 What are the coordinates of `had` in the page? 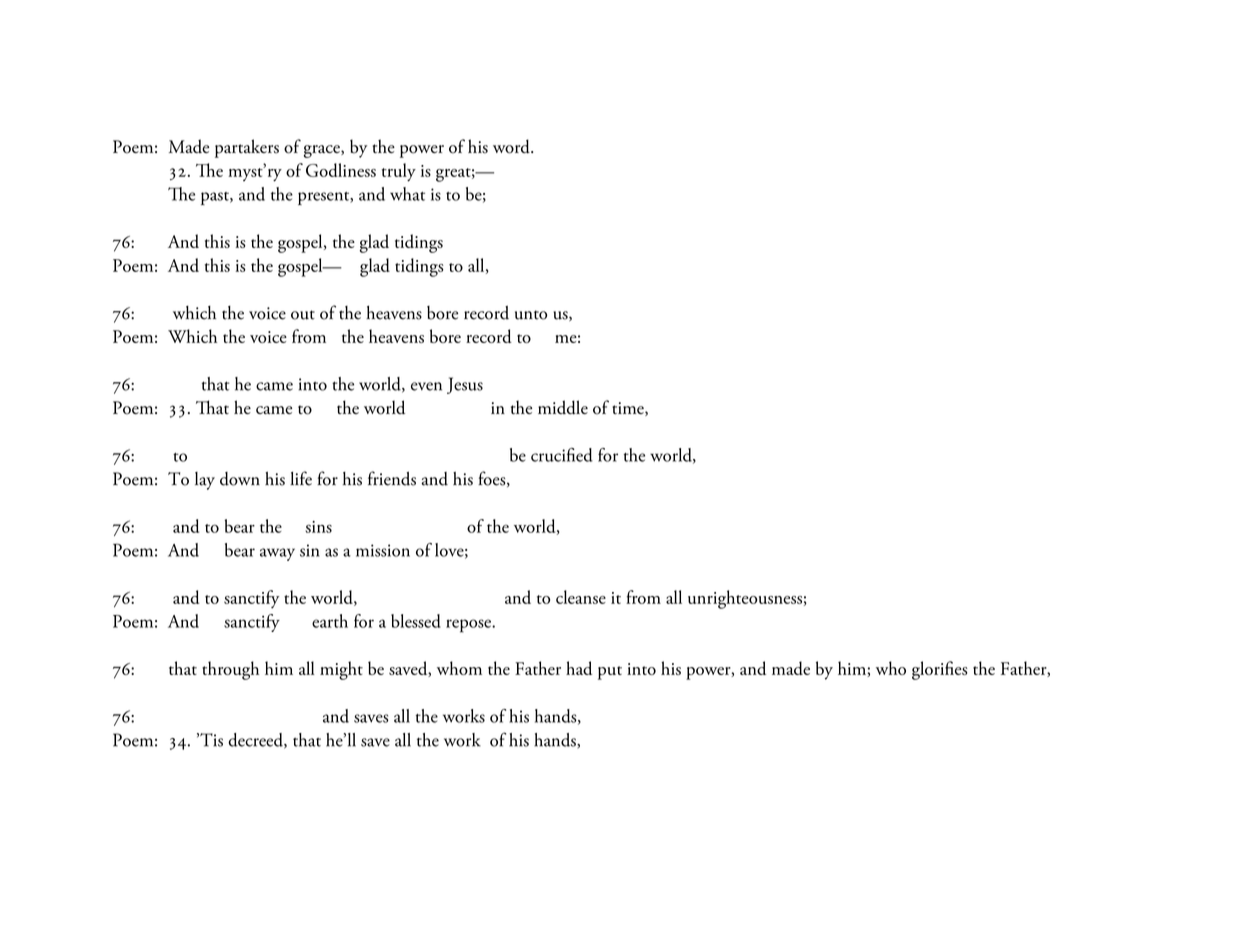 It's located at (579, 668).
